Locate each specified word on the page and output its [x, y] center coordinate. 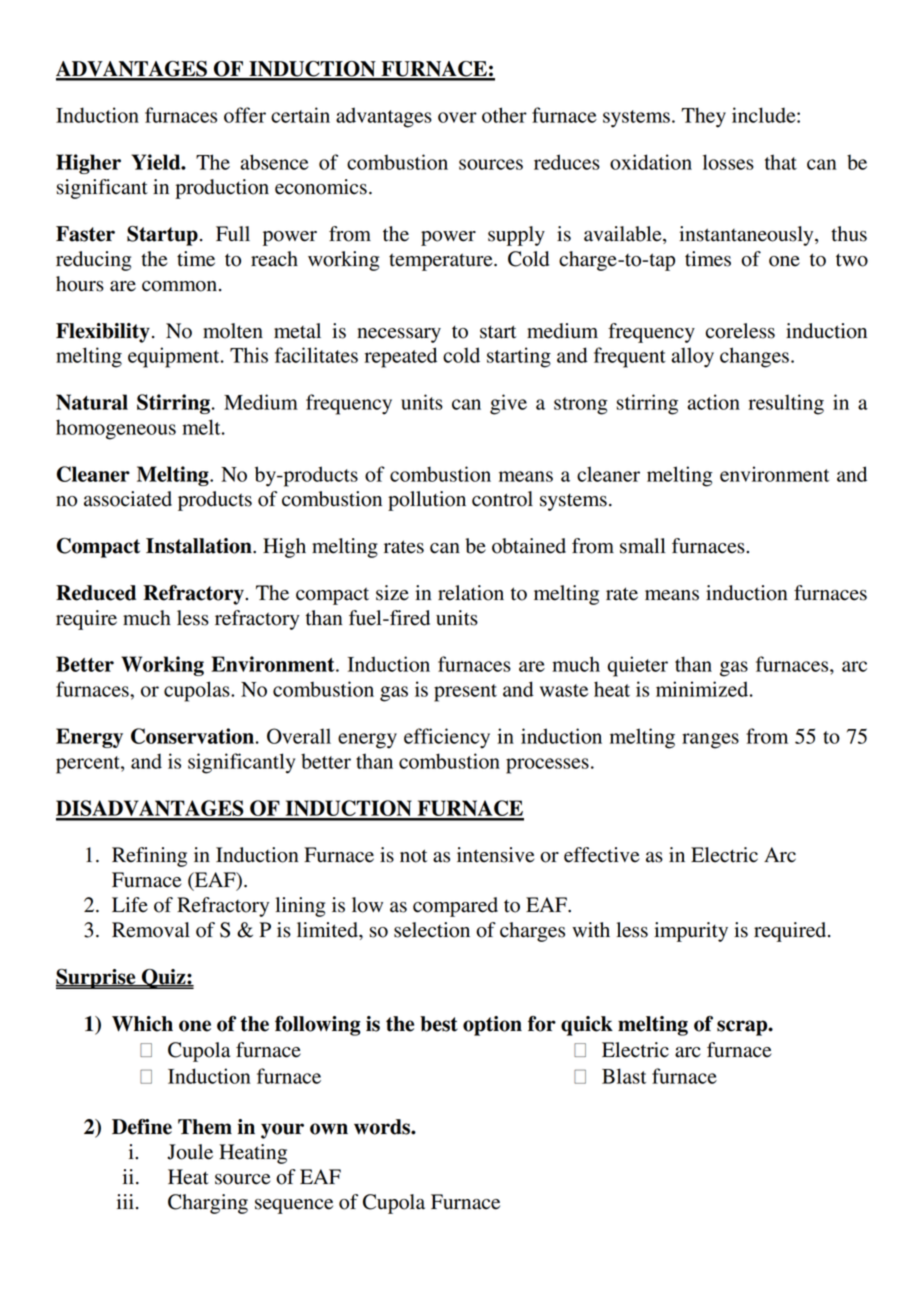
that [781, 162]
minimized [703, 689]
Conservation [192, 736]
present [465, 693]
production [222, 189]
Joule [190, 1152]
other [504, 115]
